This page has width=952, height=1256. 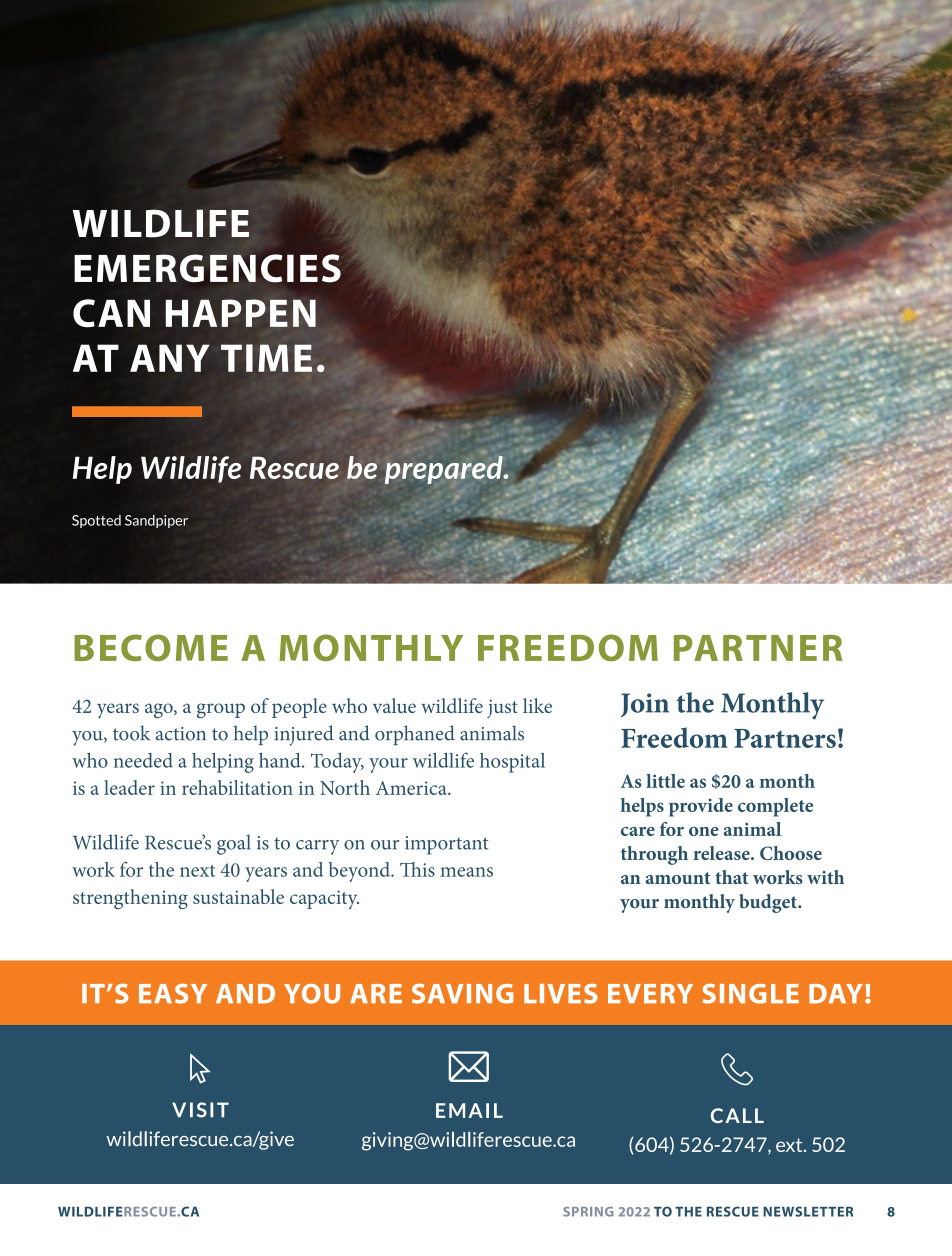 I want to click on just, so click(x=502, y=708).
